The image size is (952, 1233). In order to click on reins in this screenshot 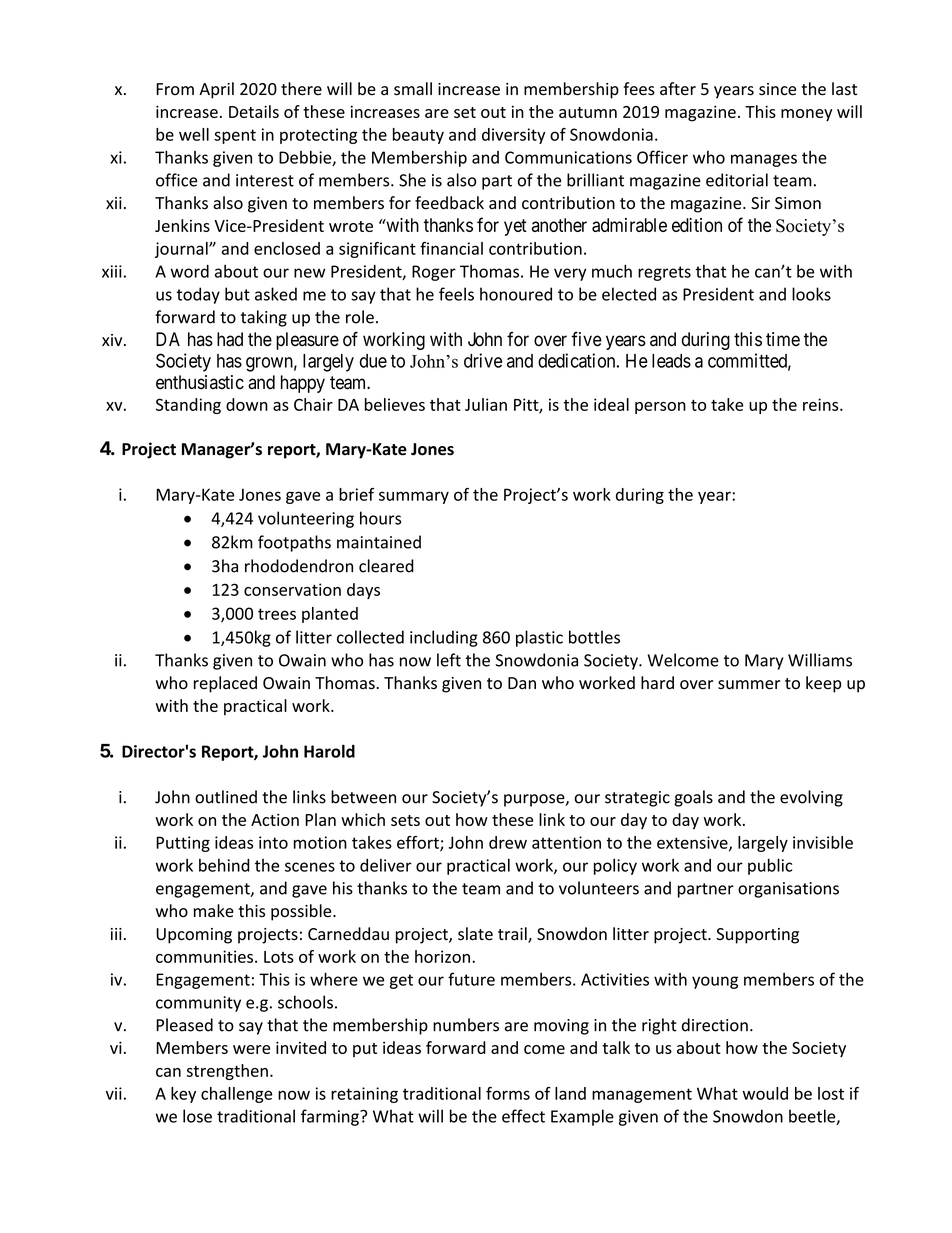, I will do `click(822, 404)`.
